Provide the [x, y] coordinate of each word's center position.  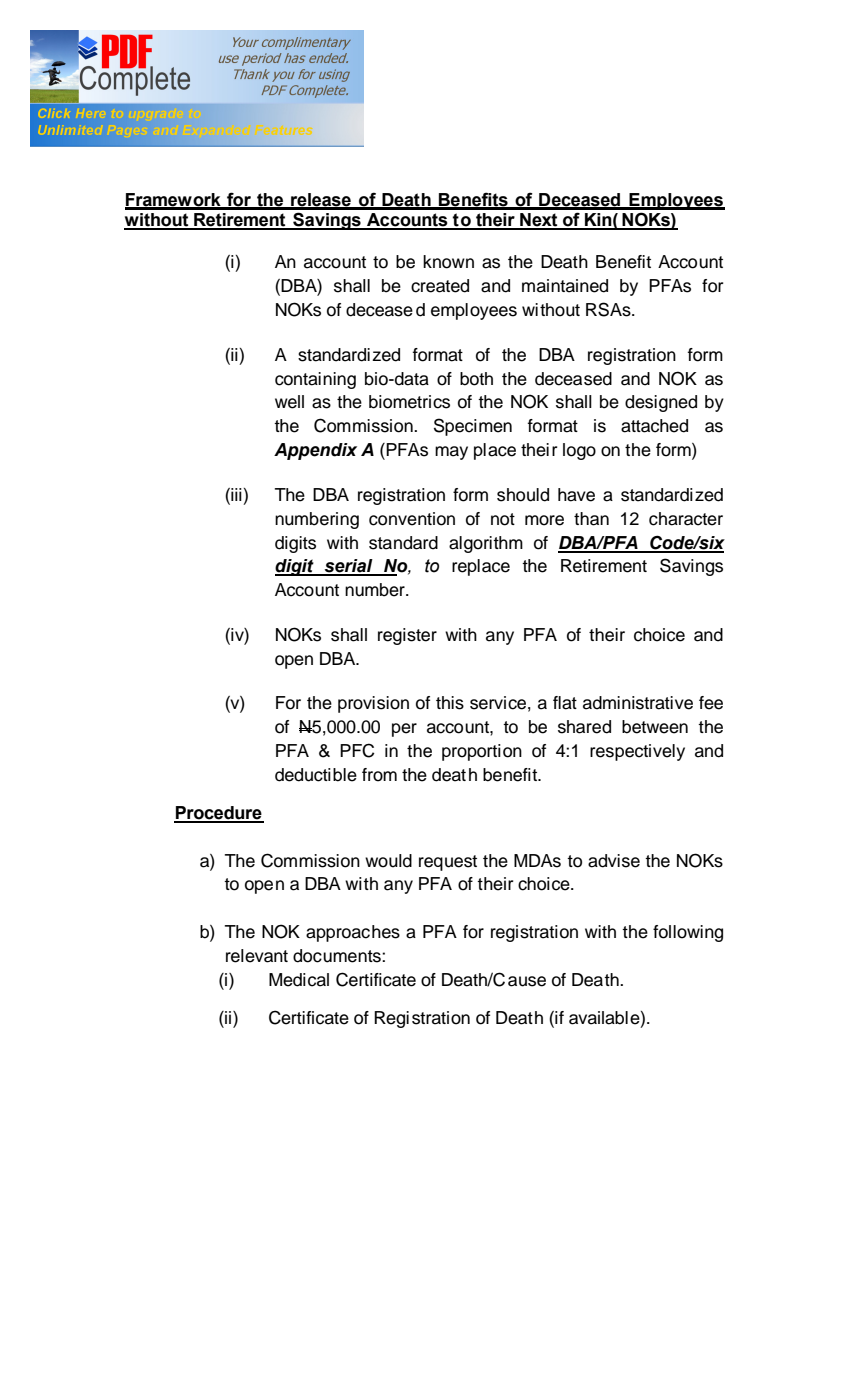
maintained [565, 286]
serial [349, 567]
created [440, 286]
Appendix [315, 451]
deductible [316, 775]
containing [315, 380]
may [451, 453]
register [407, 636]
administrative [638, 703]
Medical [299, 980]
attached [654, 426]
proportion [482, 752]
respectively [637, 752]
